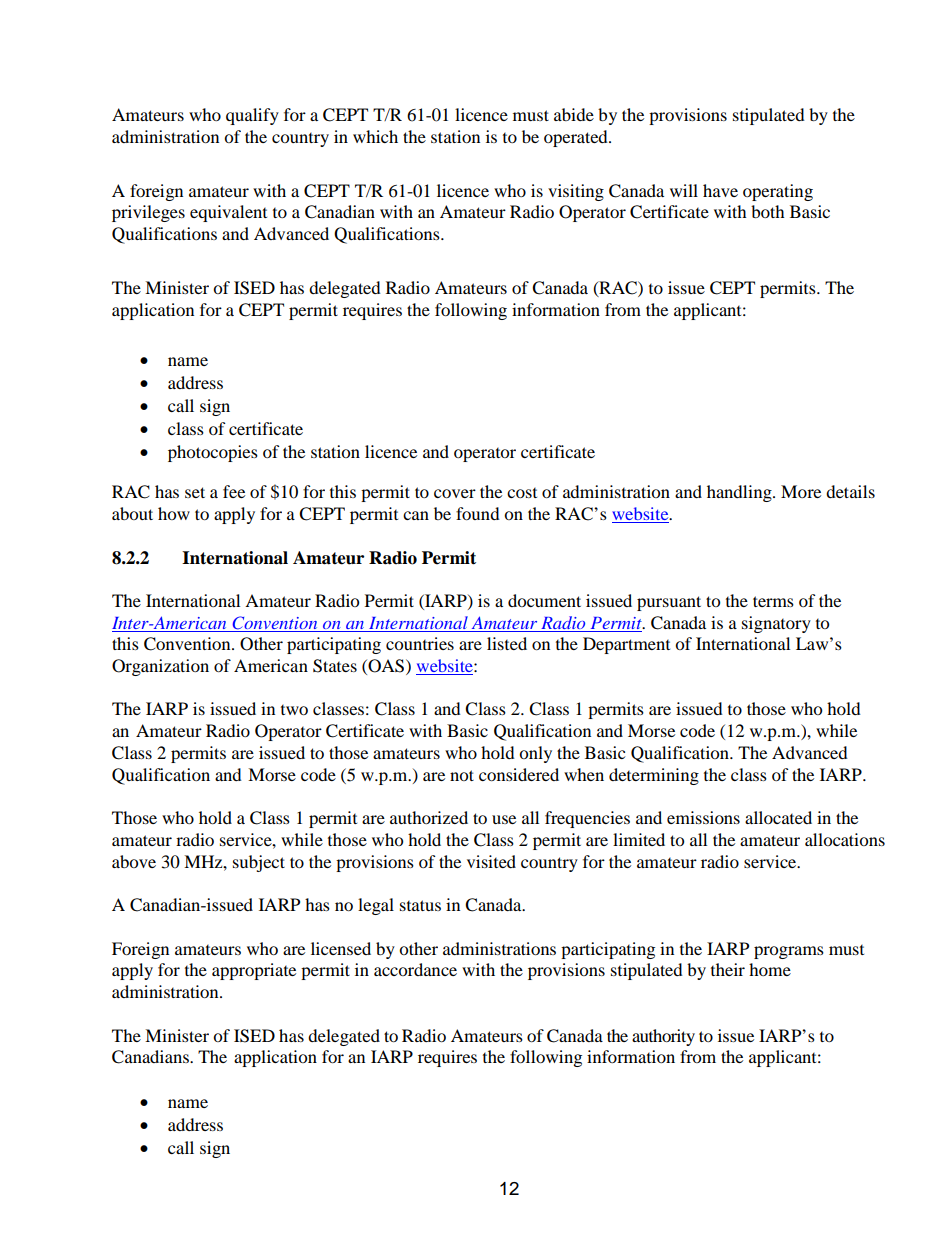 The height and width of the screenshot is (1233, 952). Describe the element at coordinates (259, 863) in the screenshot. I see `subject` at that location.
